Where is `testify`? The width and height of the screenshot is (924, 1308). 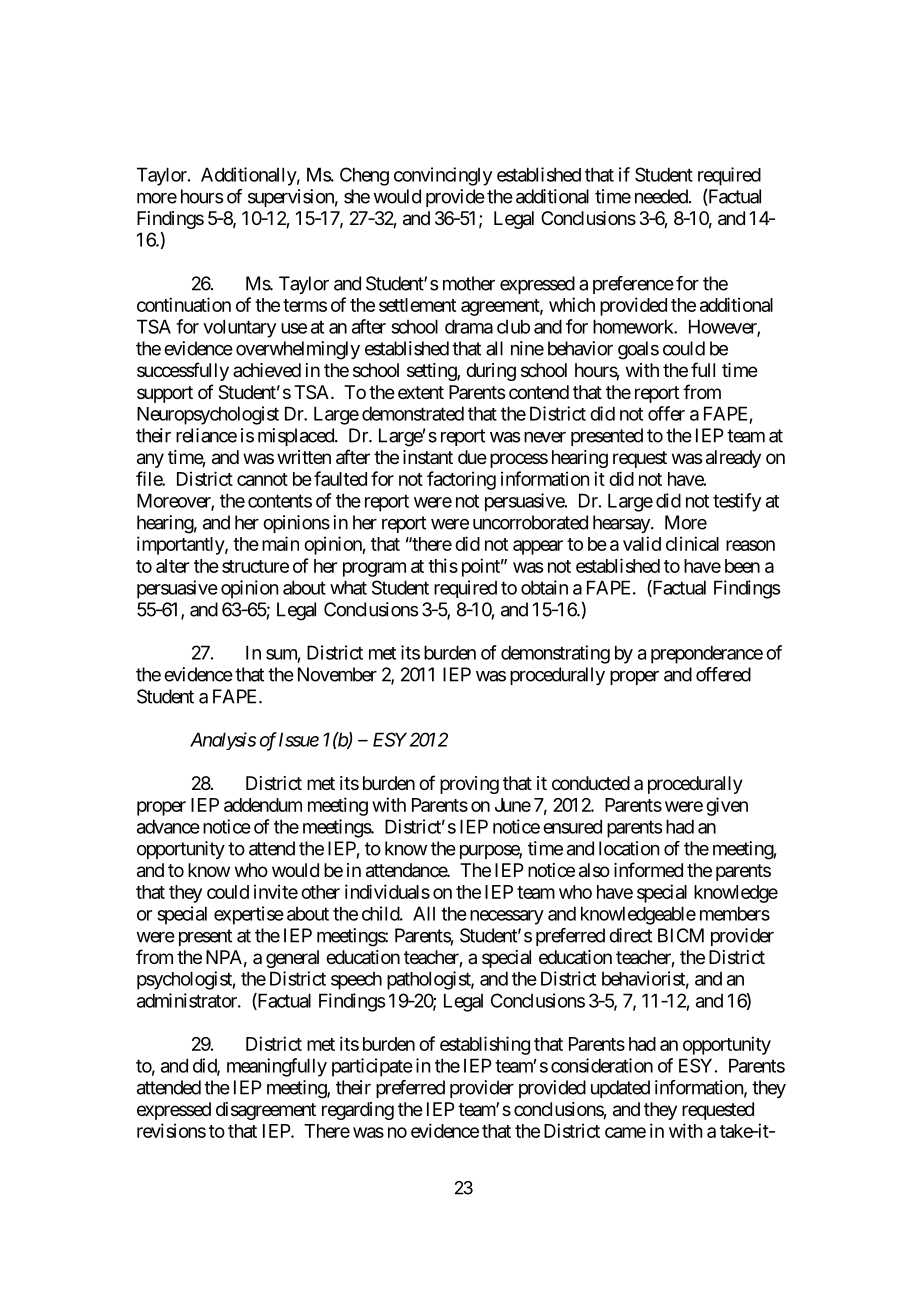 testify is located at coordinates (737, 502).
